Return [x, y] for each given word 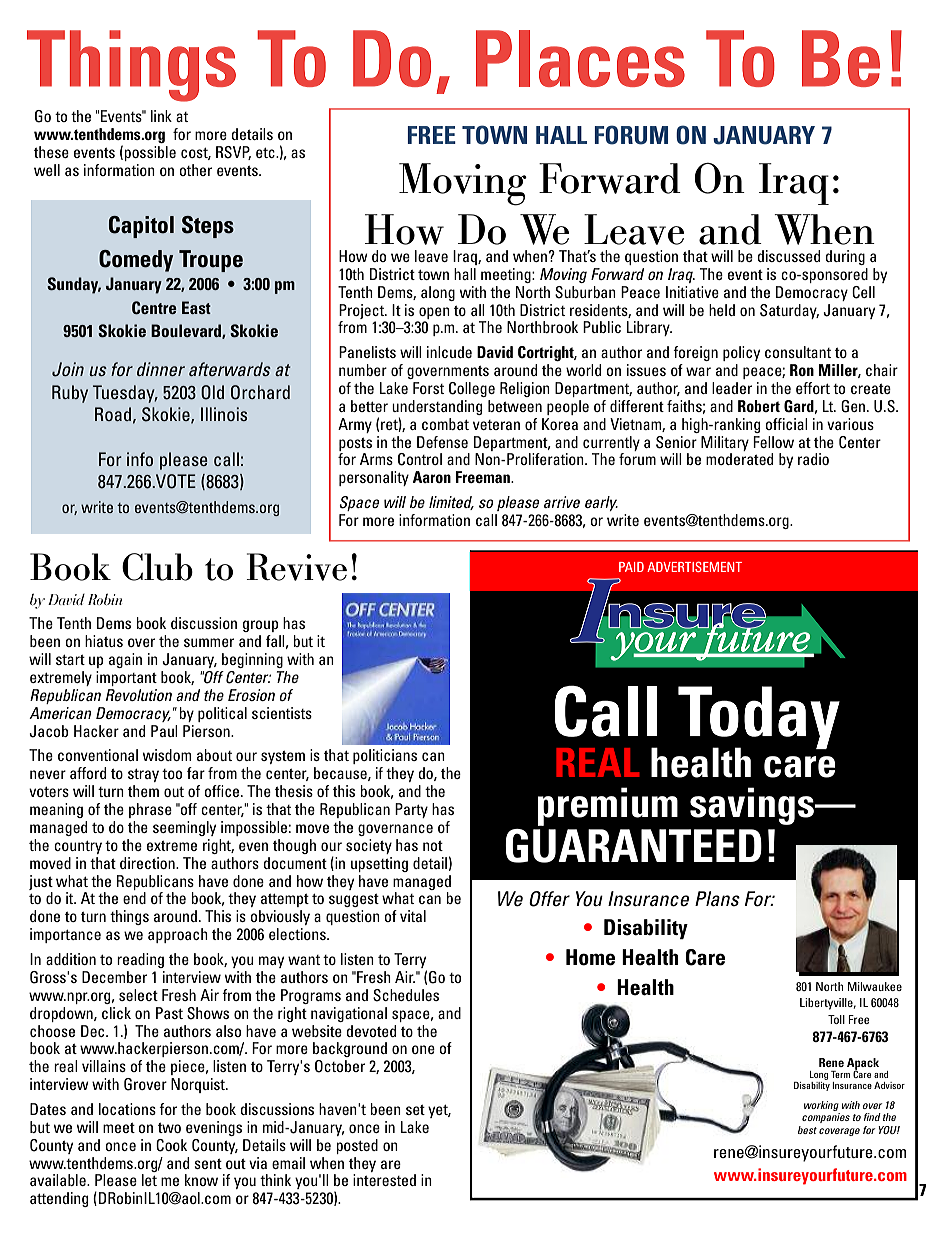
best [807, 1130]
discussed [789, 256]
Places [580, 58]
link [161, 116]
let [149, 1180]
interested [384, 1180]
